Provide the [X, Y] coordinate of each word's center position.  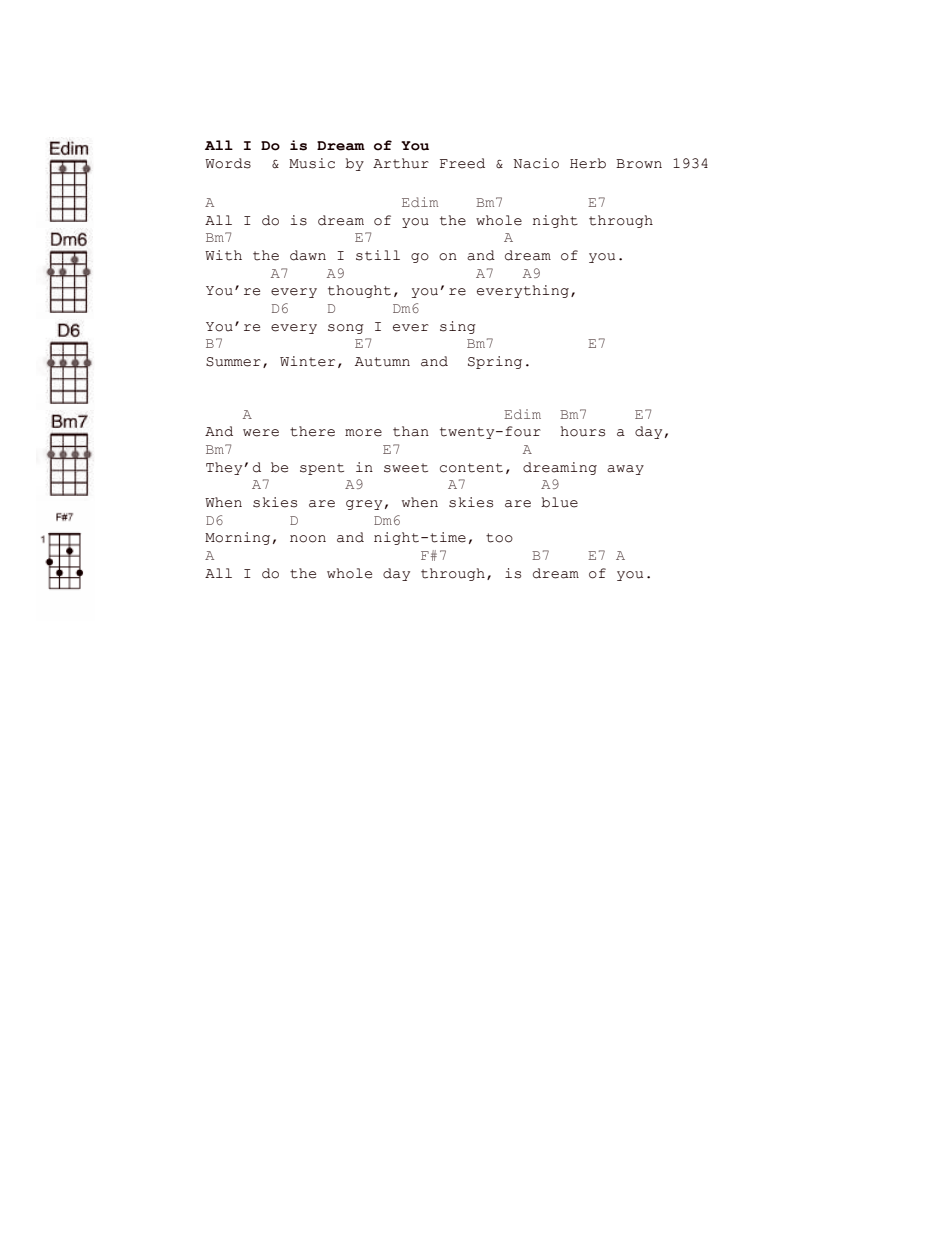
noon [308, 539]
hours [583, 431]
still [378, 255]
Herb [588, 163]
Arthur [401, 163]
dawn [308, 255]
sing [458, 327]
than [411, 431]
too [499, 538]
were [261, 433]
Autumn [382, 362]
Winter [307, 361]
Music [312, 163]
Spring [495, 362]
